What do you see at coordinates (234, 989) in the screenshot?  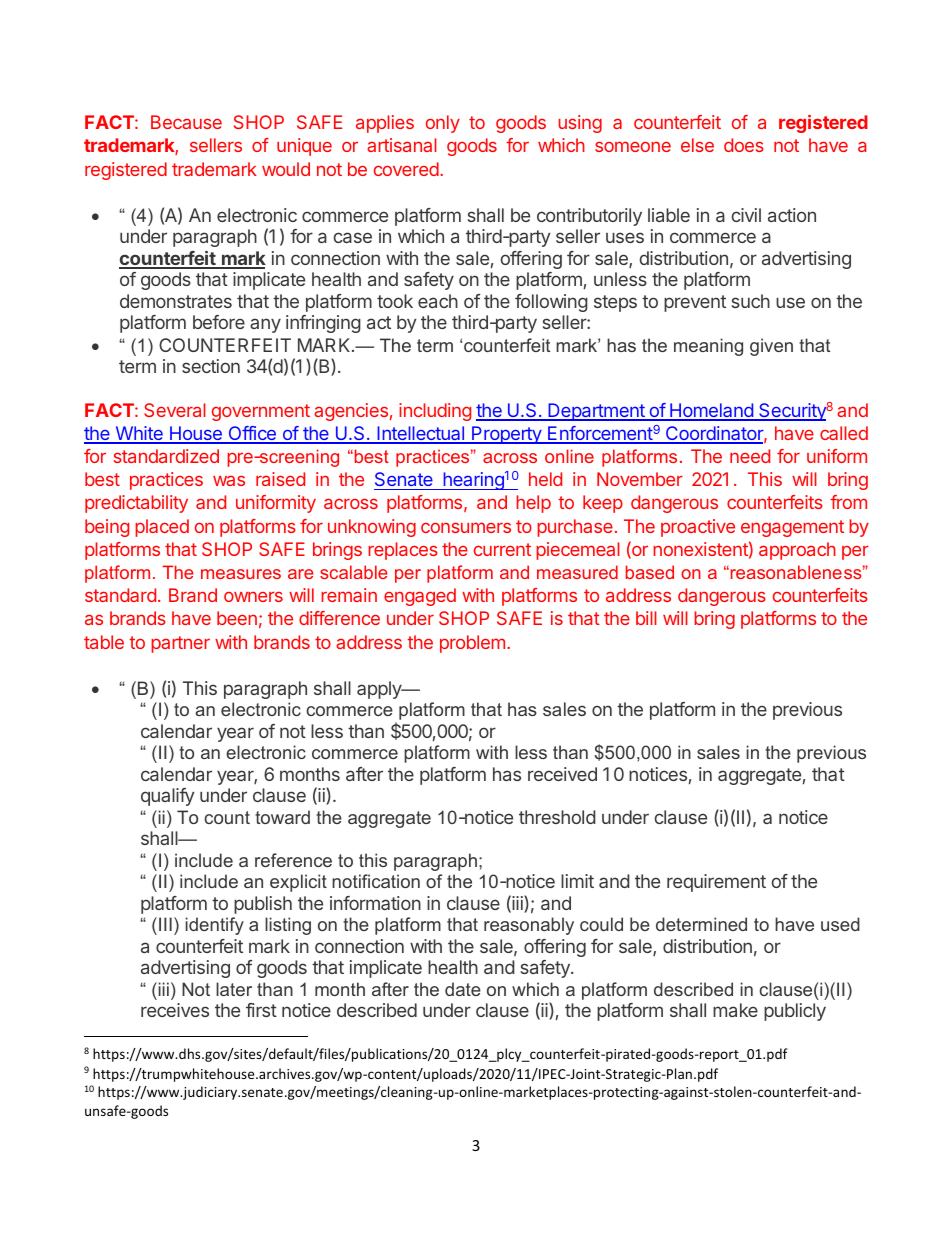 I see `later` at bounding box center [234, 989].
